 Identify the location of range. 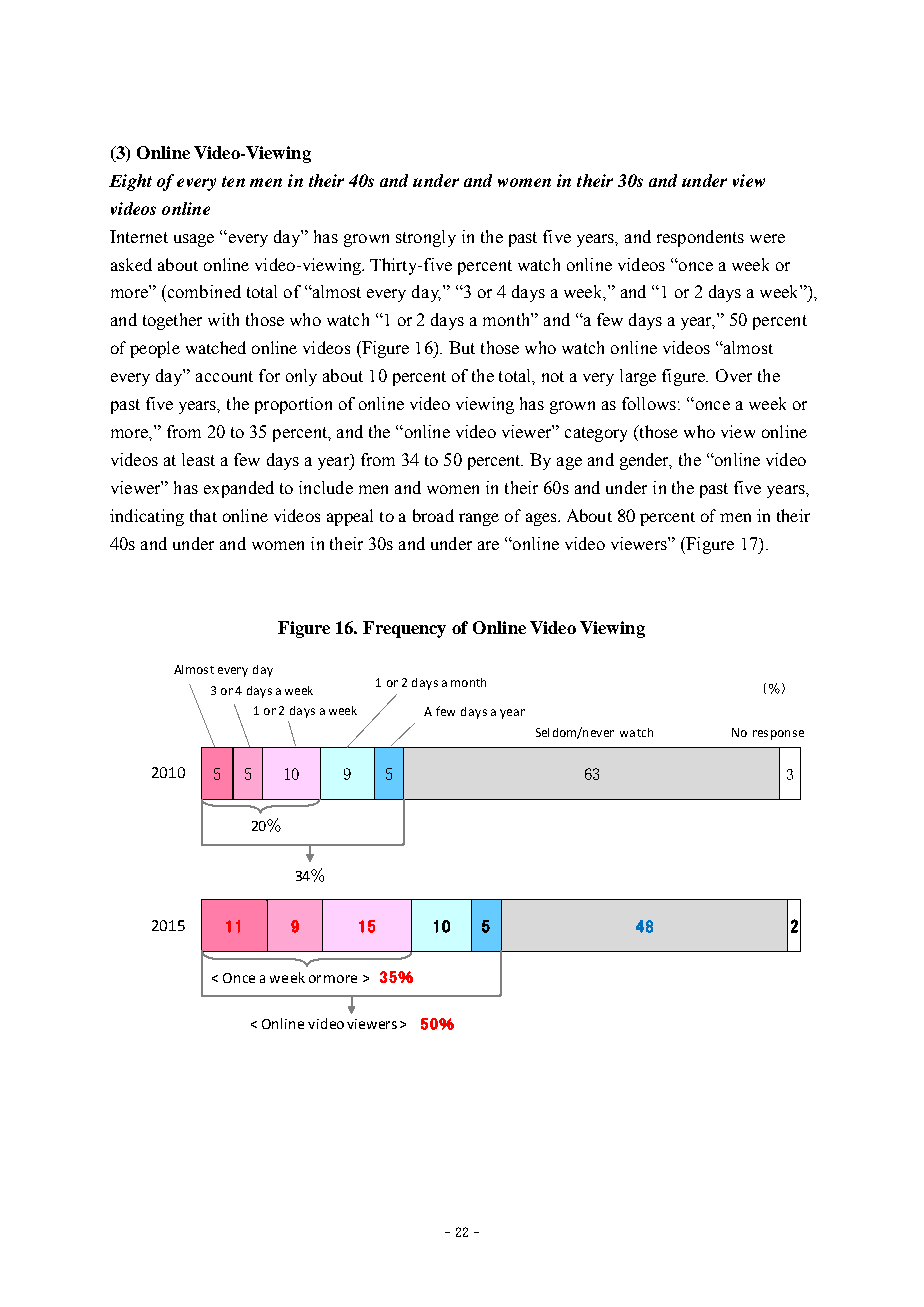
(479, 519).
